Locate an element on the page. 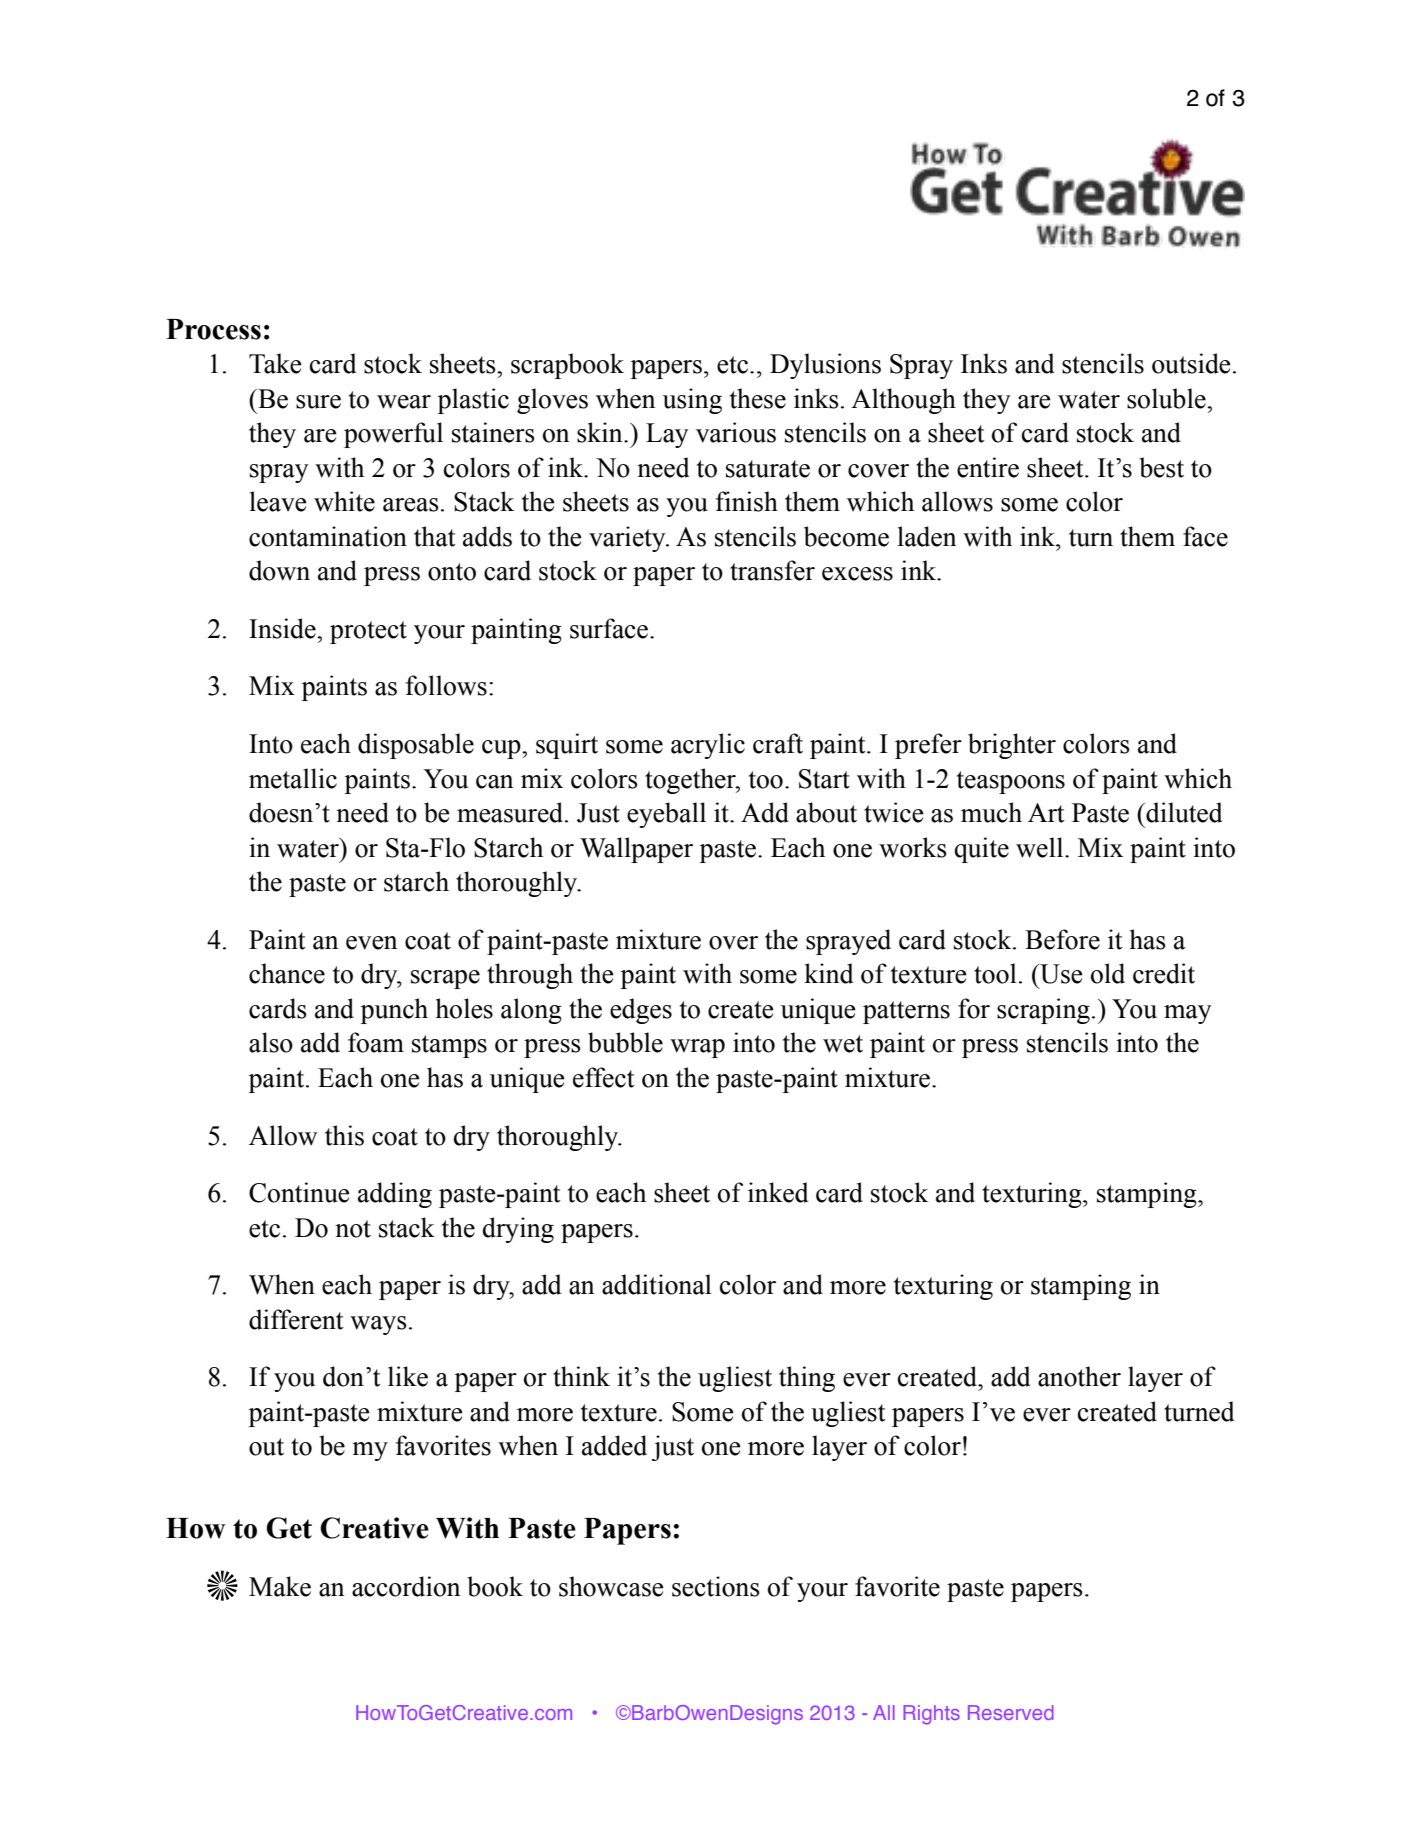 Image resolution: width=1410 pixels, height=1824 pixels. using is located at coordinates (692, 401).
